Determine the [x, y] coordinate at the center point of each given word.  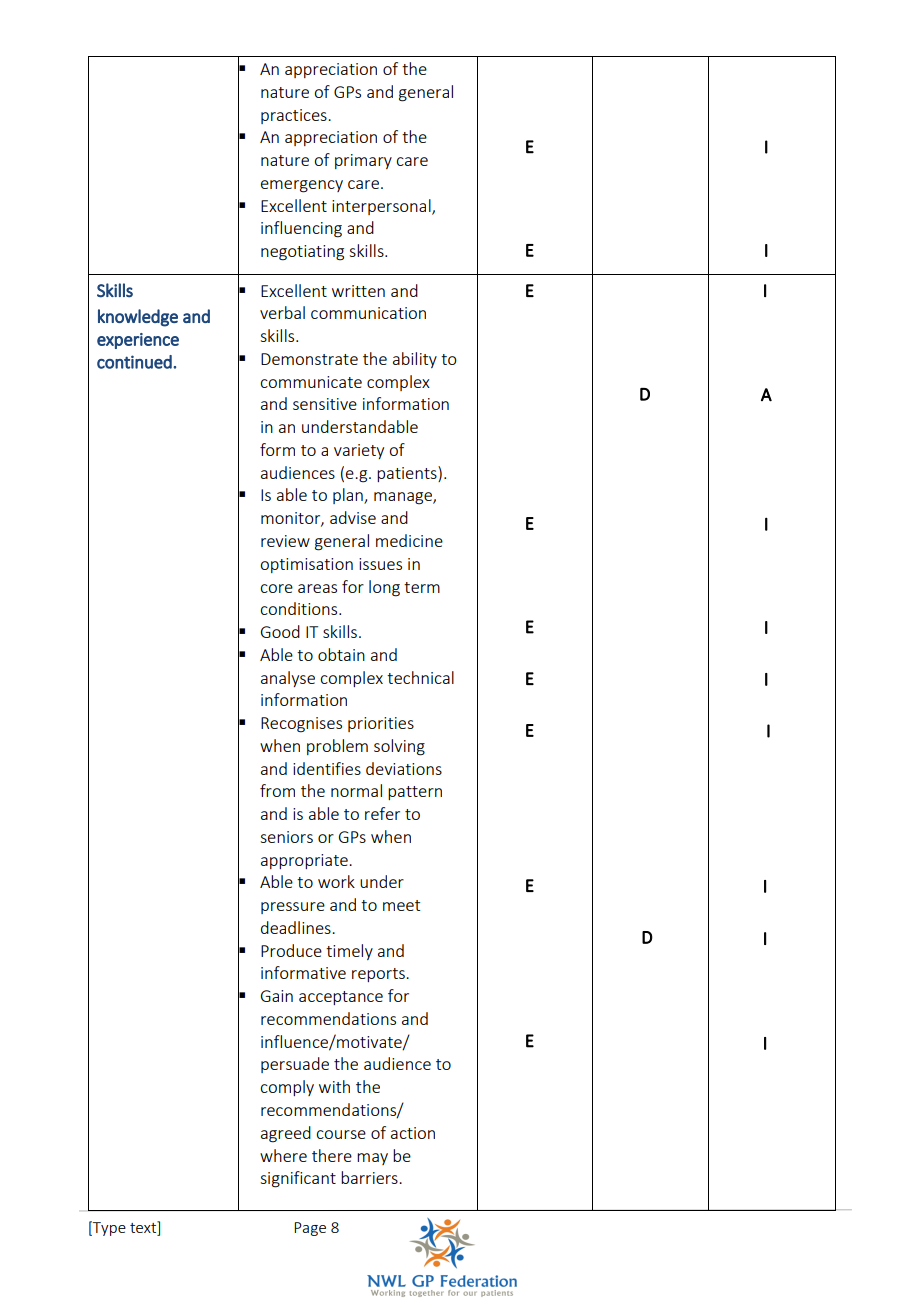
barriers [370, 1177]
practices [295, 116]
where [283, 1155]
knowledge [138, 318]
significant [298, 1179]
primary [363, 161]
